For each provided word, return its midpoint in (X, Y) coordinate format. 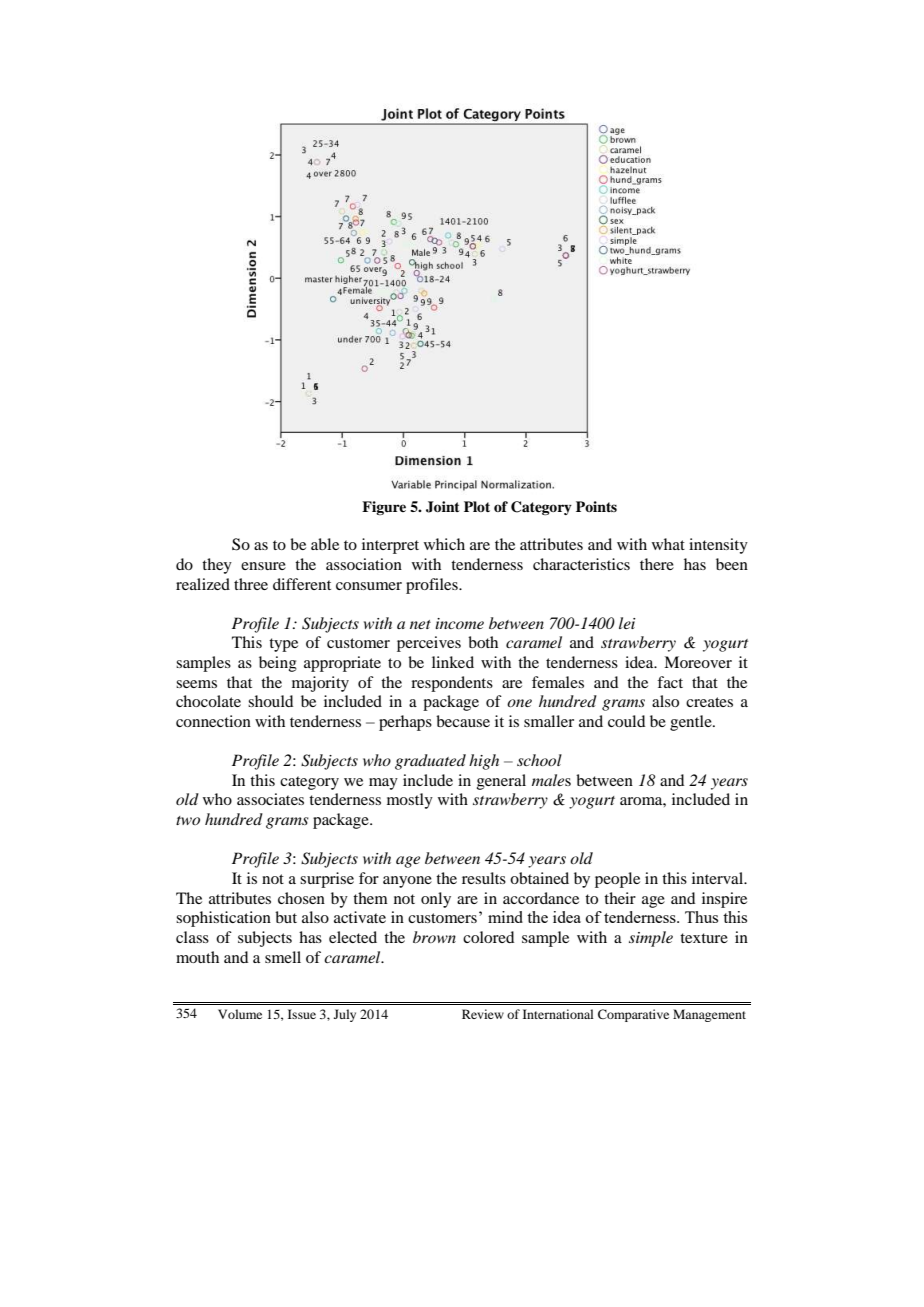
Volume (240, 1014)
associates (270, 799)
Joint (443, 507)
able (325, 544)
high (484, 762)
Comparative (633, 1015)
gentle (692, 723)
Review (483, 1014)
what (668, 544)
